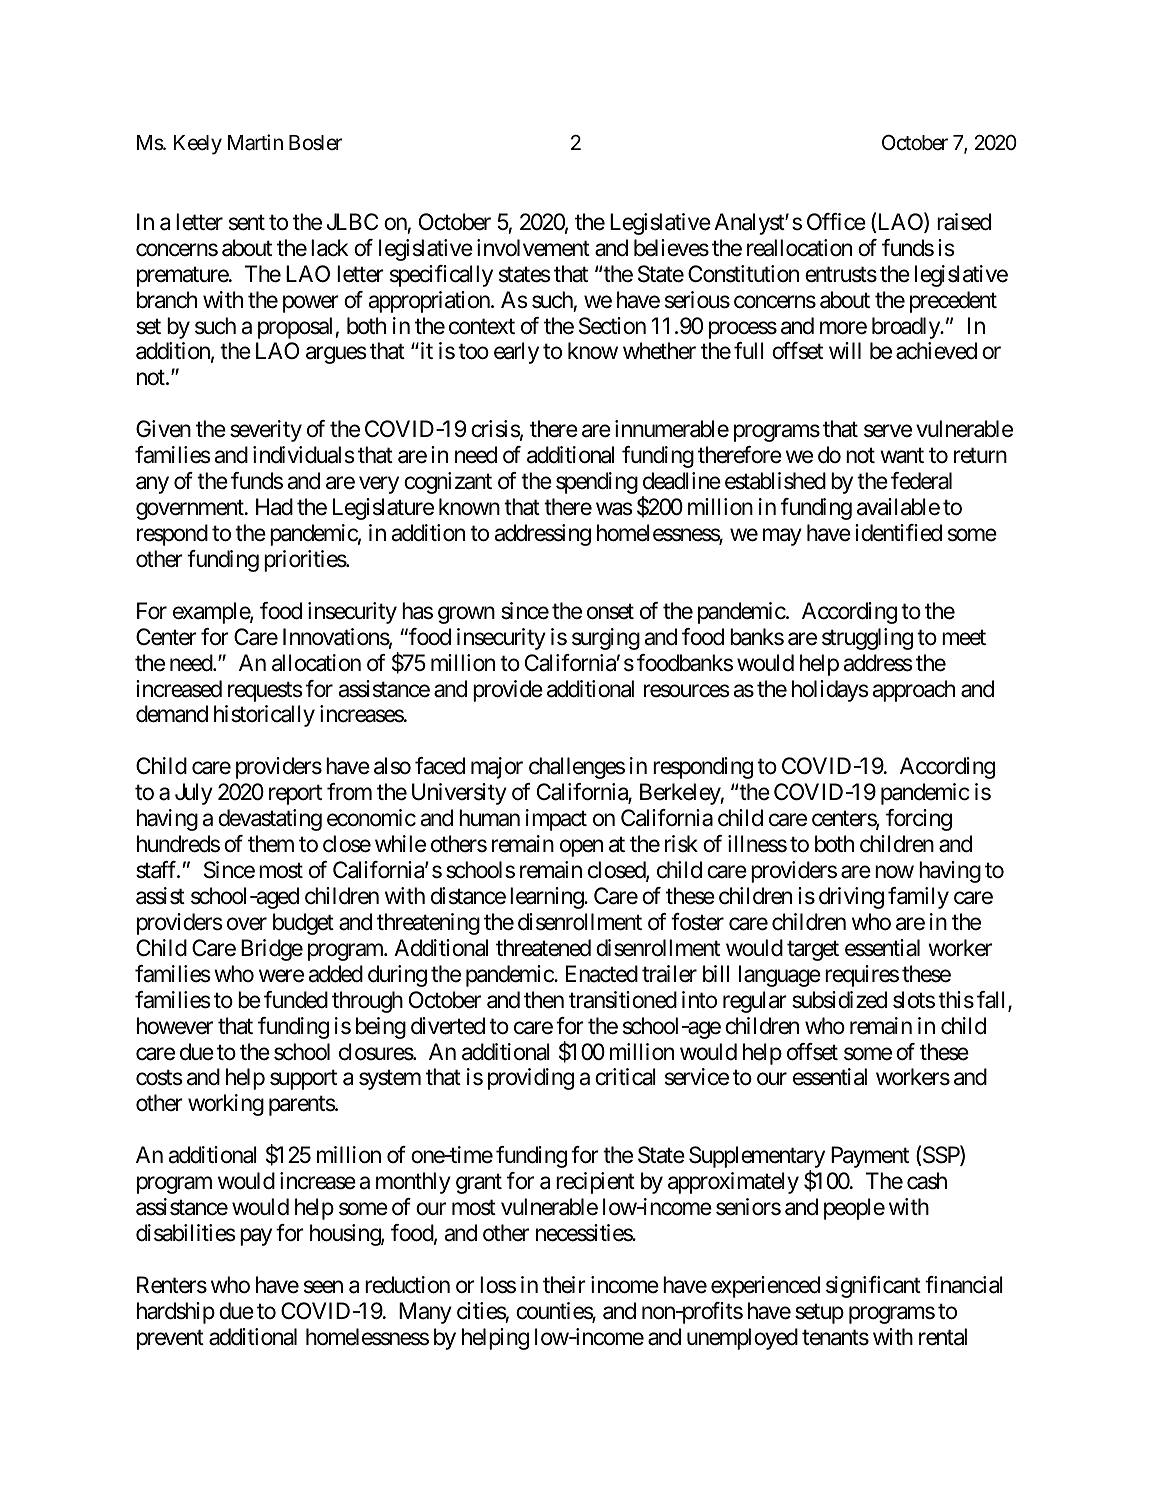 The height and width of the screenshot is (1488, 1150). I want to click on Had, so click(274, 507).
